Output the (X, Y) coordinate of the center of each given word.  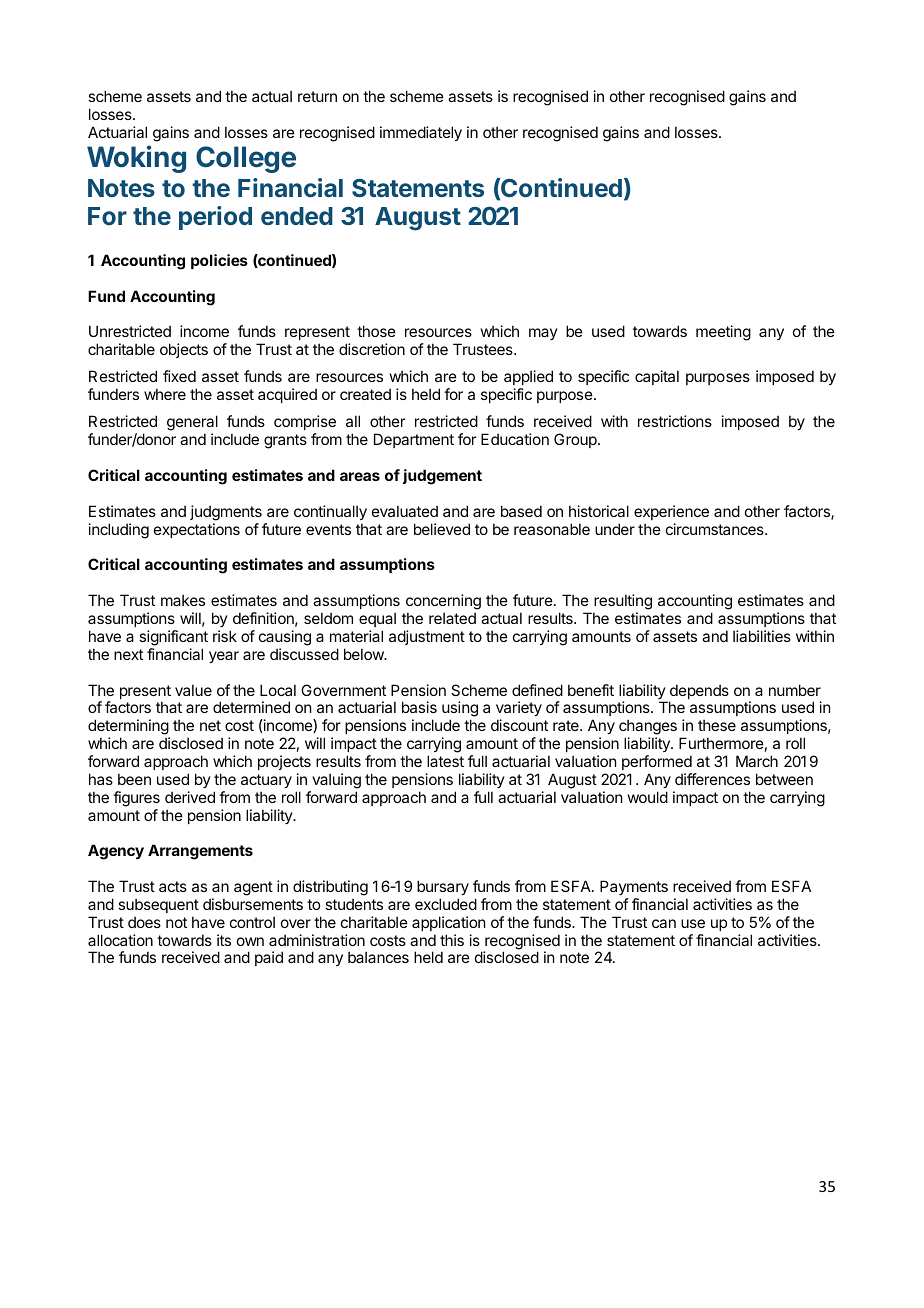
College (246, 159)
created (365, 394)
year (224, 657)
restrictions (675, 421)
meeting (723, 333)
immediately (421, 133)
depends (699, 693)
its (224, 940)
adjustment (427, 637)
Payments (634, 887)
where (165, 394)
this (452, 940)
